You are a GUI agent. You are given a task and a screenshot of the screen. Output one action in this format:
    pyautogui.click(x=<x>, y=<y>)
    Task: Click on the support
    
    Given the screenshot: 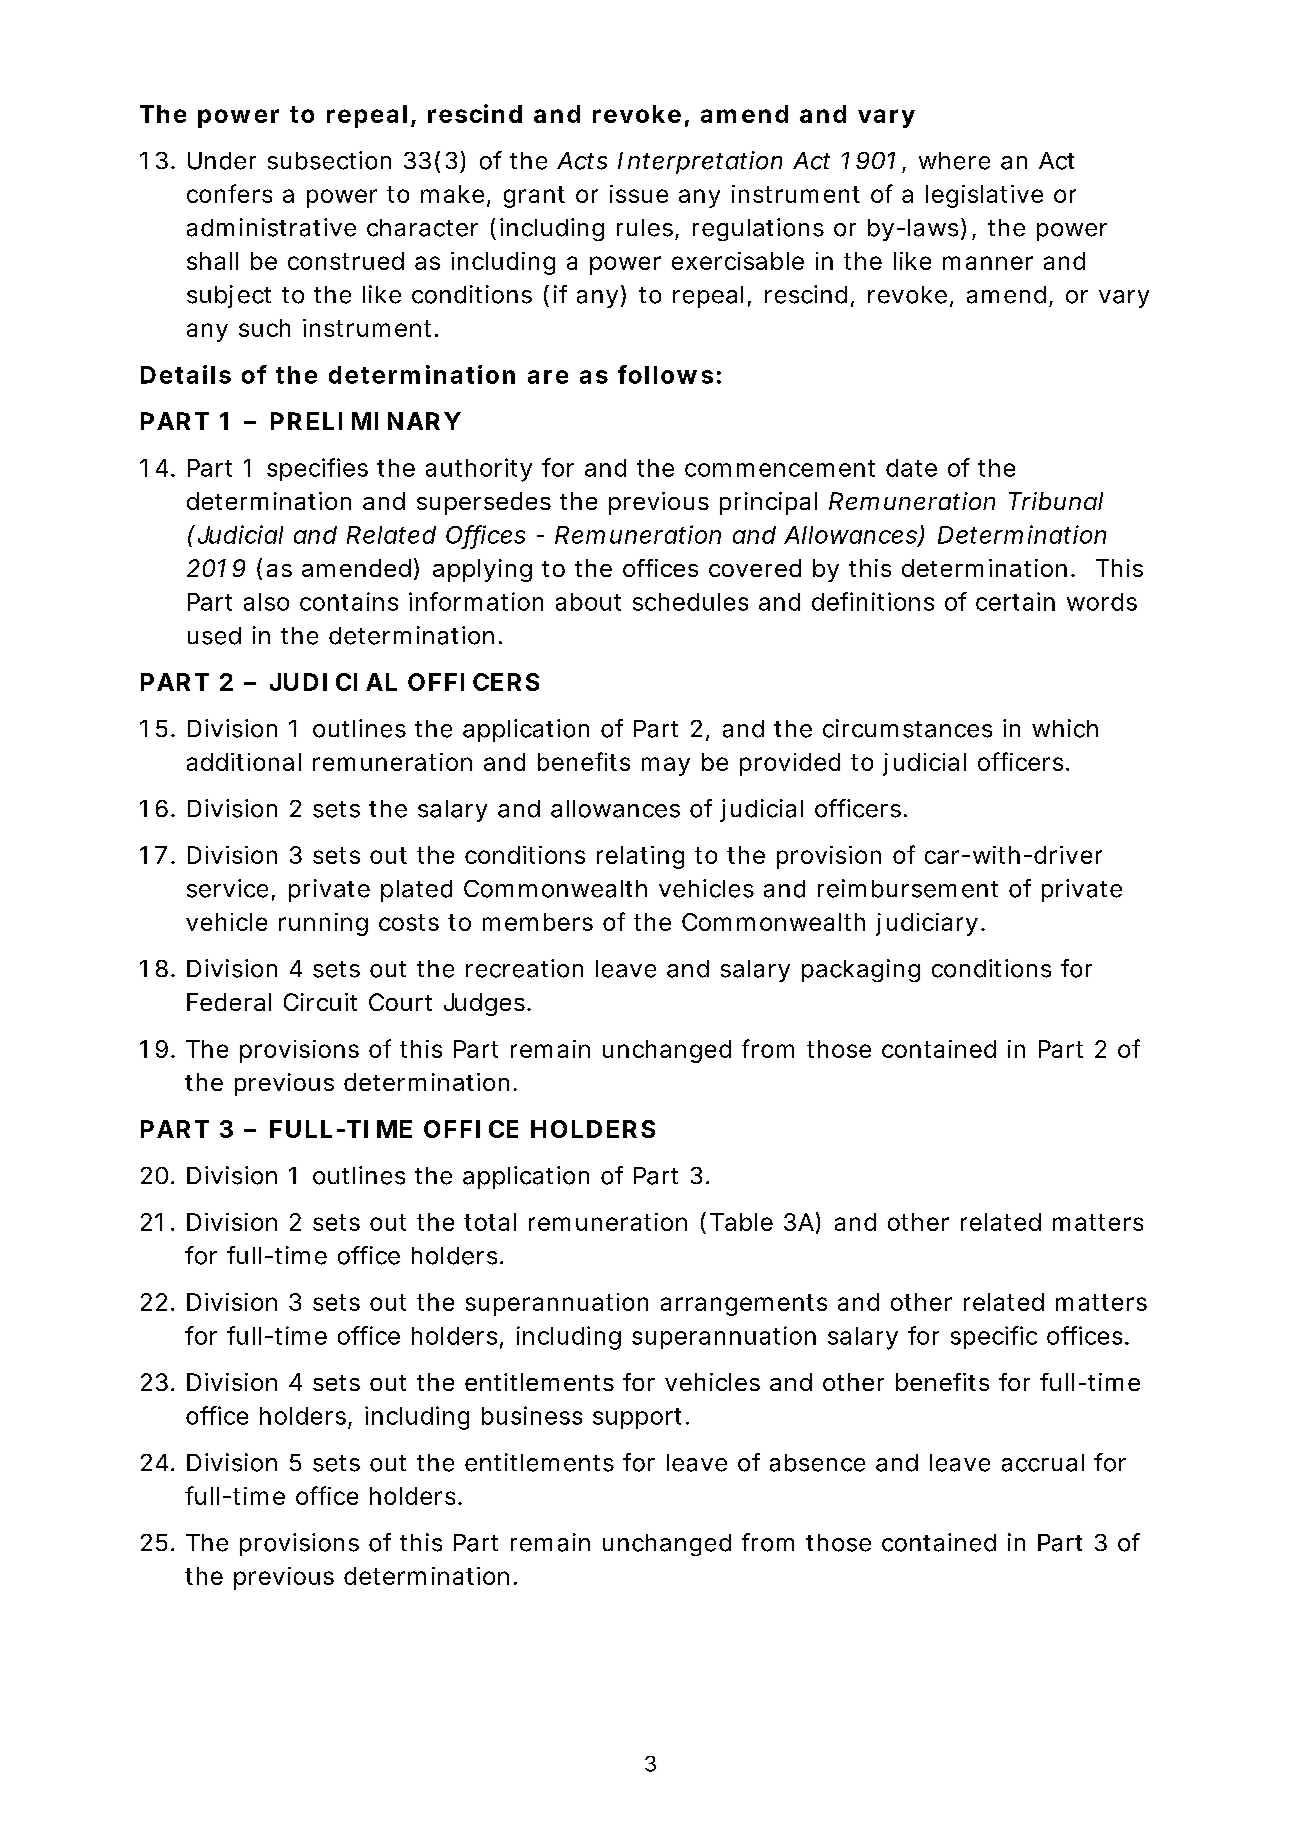 What is the action you would take?
    pyautogui.click(x=637, y=1418)
